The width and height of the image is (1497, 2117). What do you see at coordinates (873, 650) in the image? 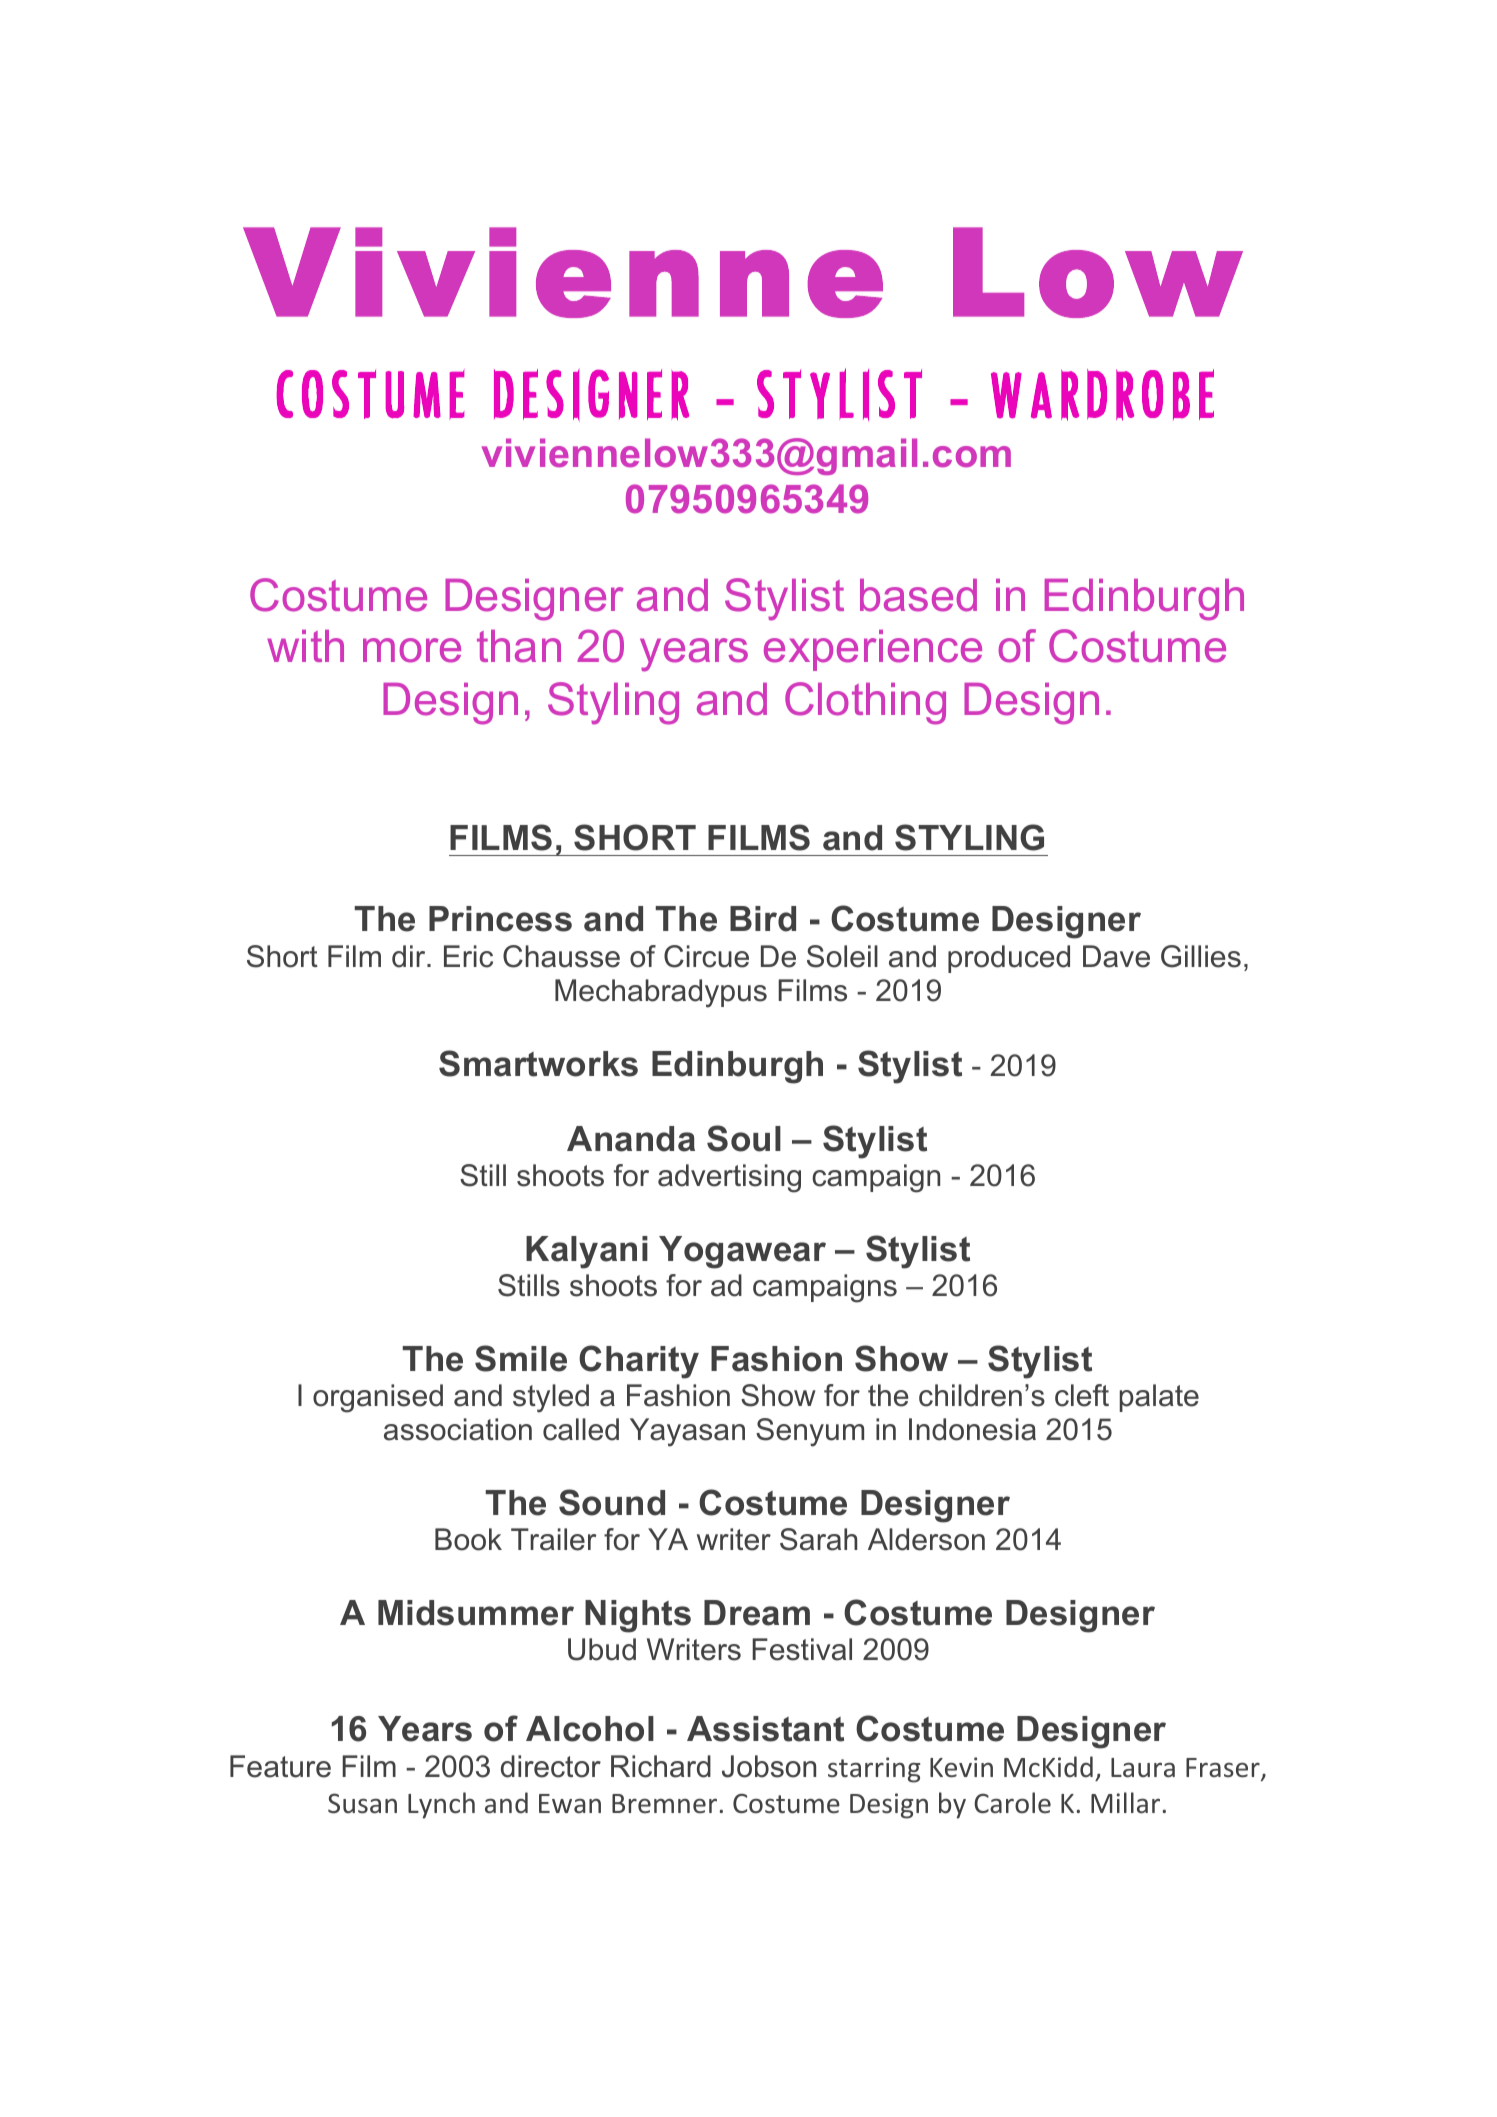
I see `experience` at bounding box center [873, 650].
